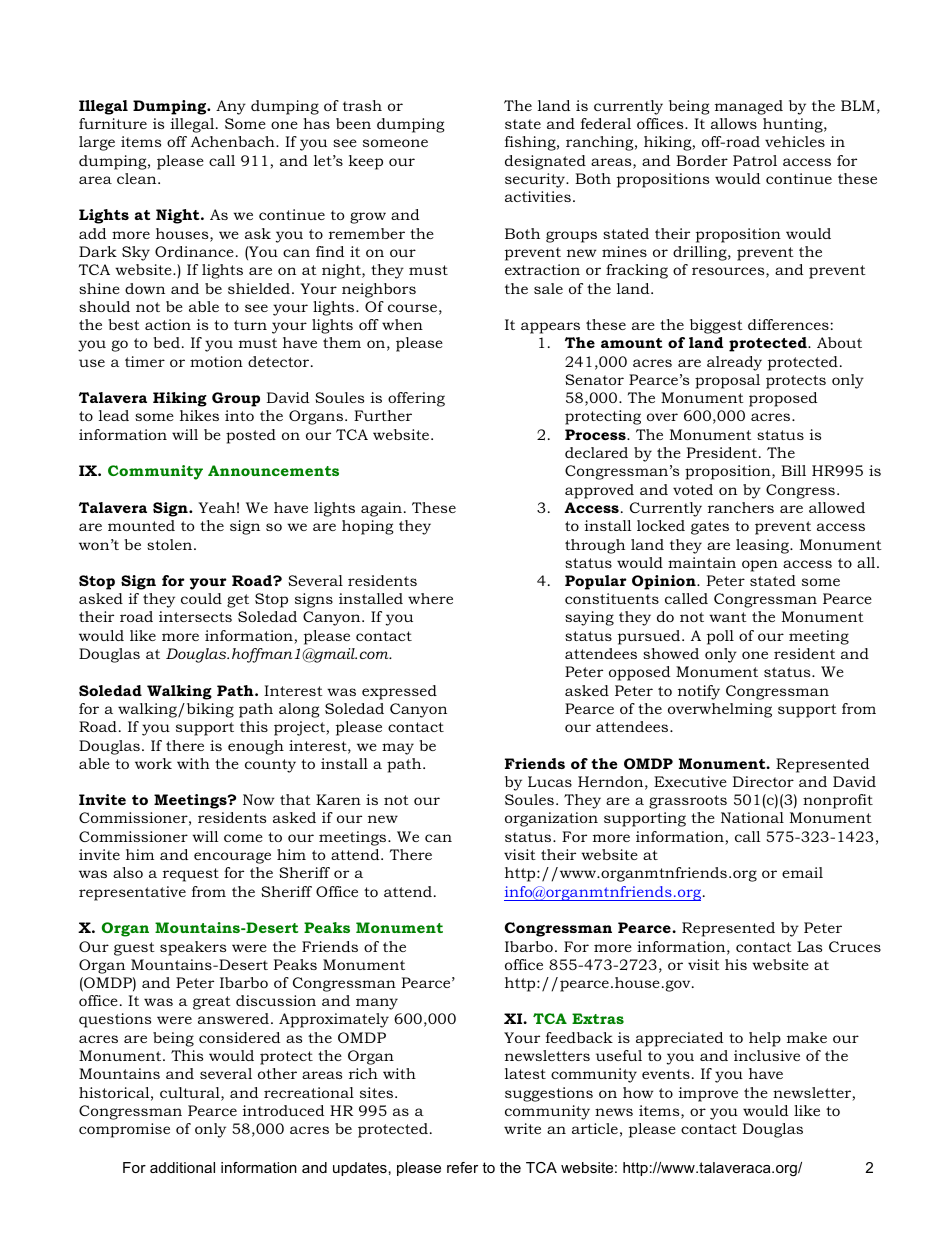 This image has height=1233, width=952. I want to click on additional, so click(182, 1167).
